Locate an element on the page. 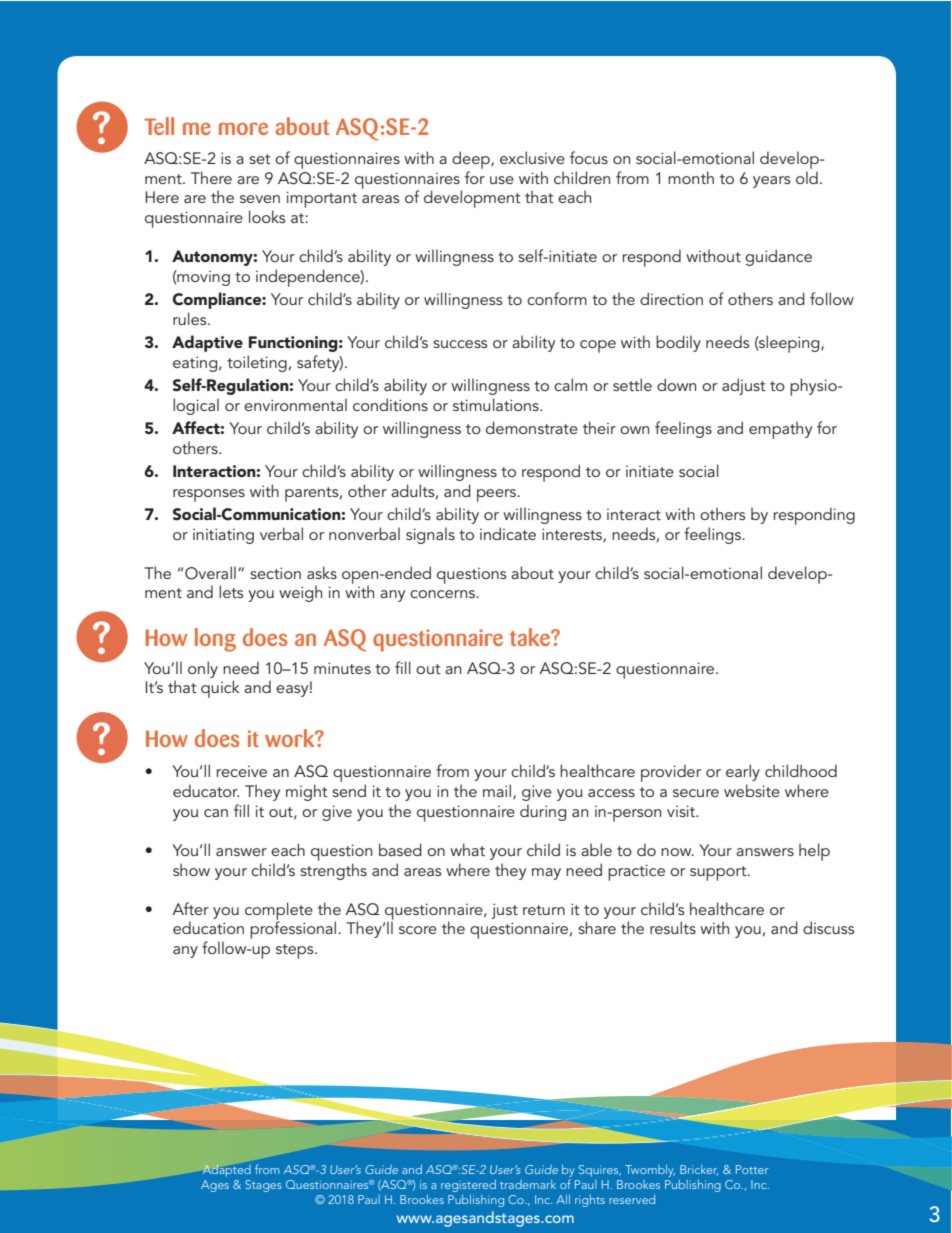 This page has height=1233, width=952. years is located at coordinates (771, 182).
